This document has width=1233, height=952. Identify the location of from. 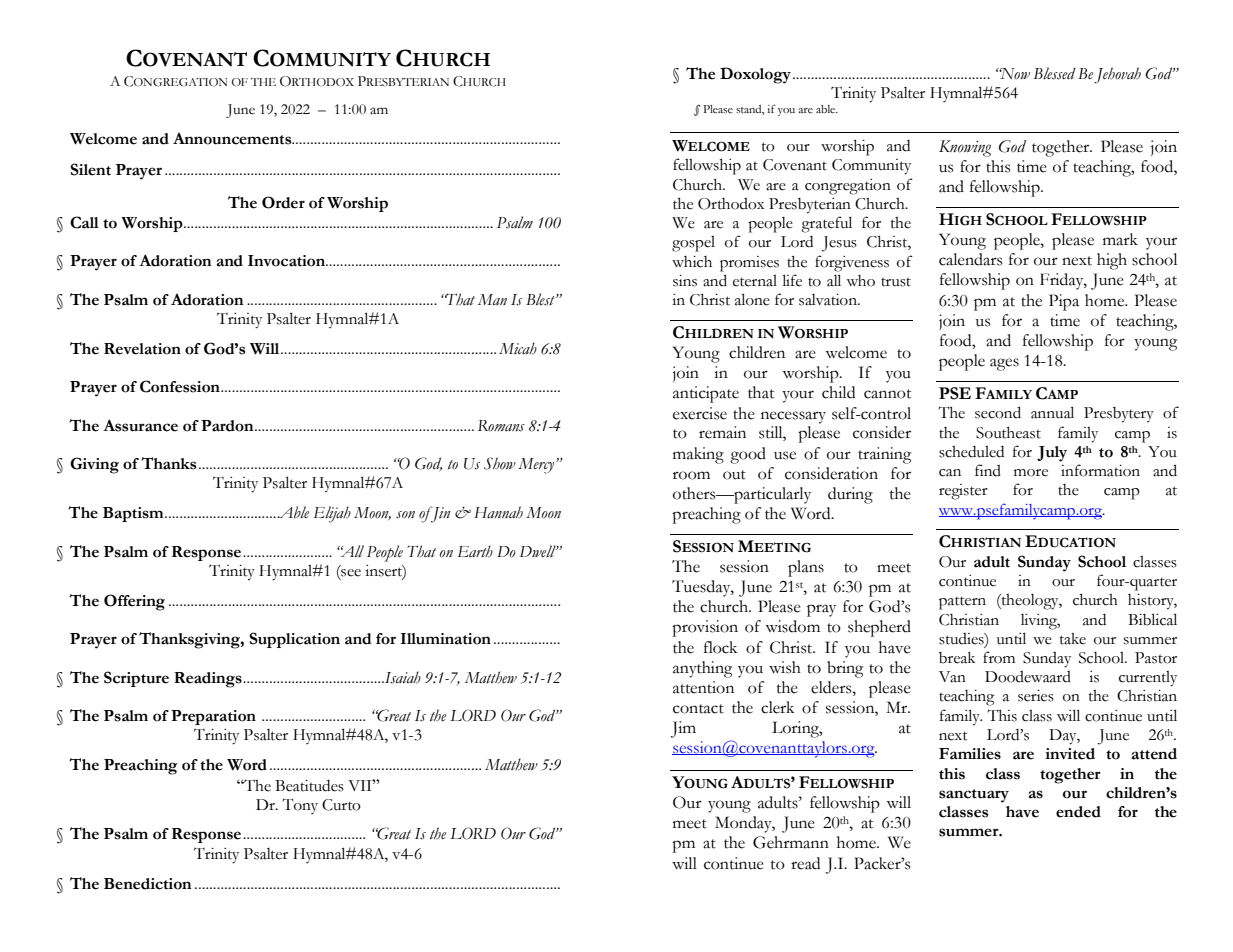
(999, 657).
